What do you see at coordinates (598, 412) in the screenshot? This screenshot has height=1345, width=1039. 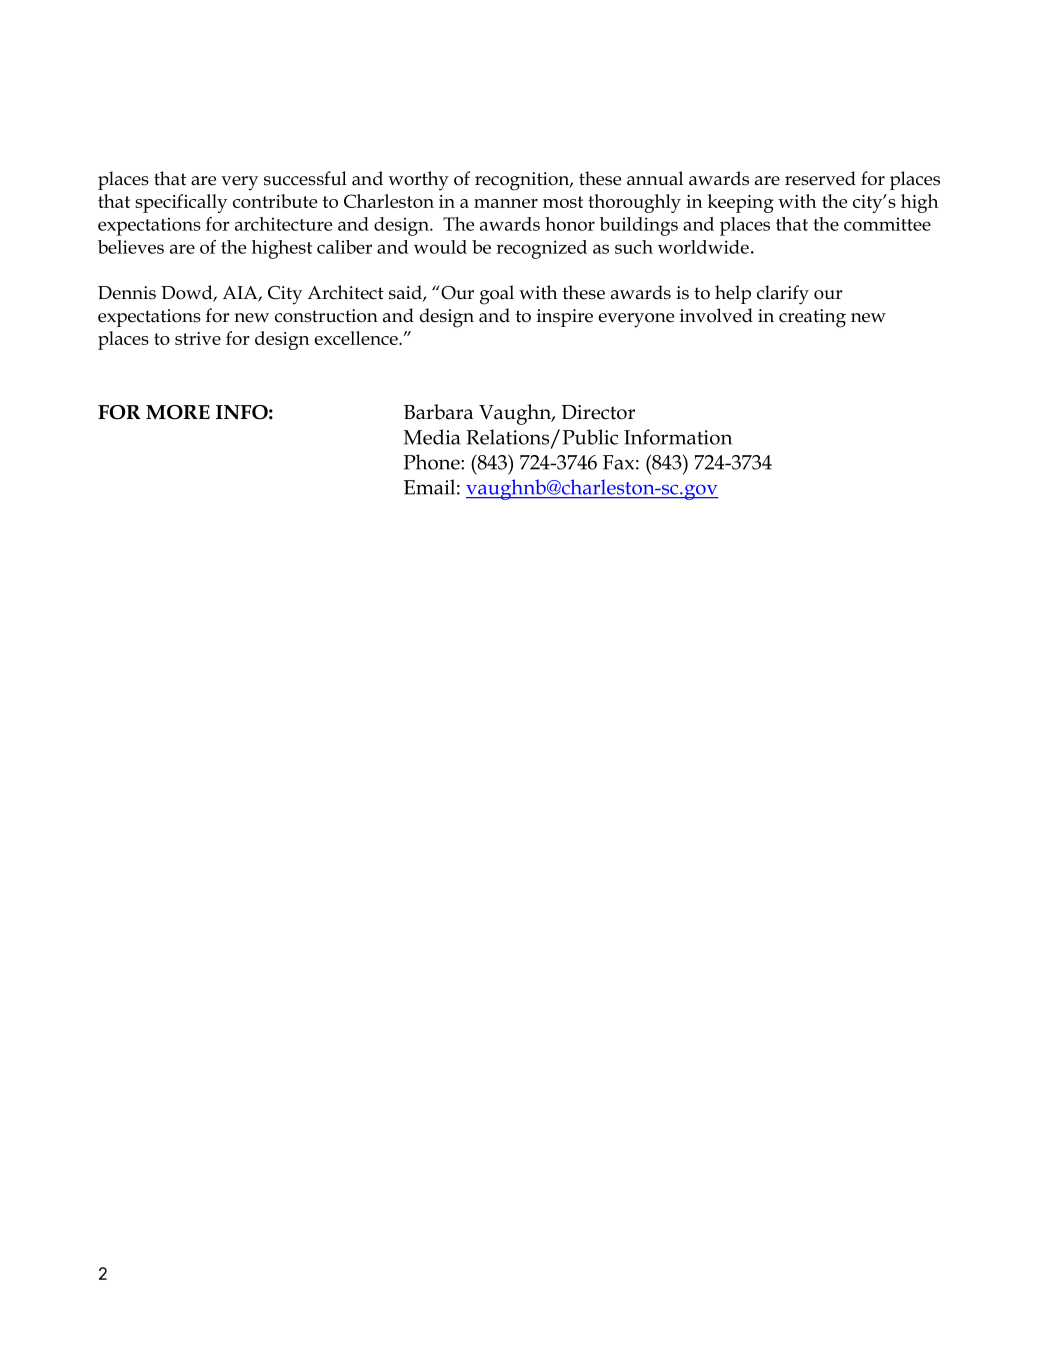 I see `Director` at bounding box center [598, 412].
